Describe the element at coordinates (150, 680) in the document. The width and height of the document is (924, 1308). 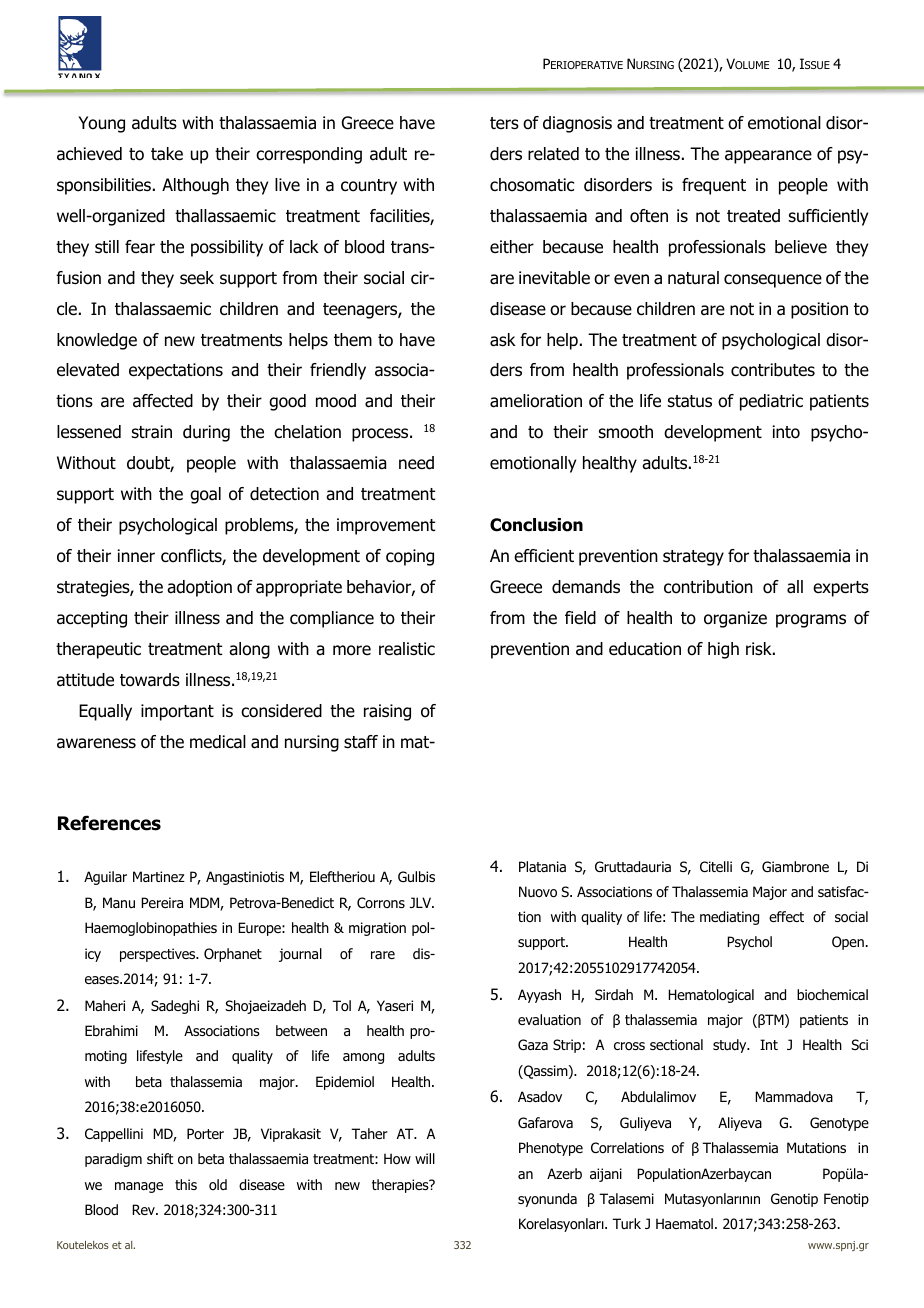
I see `towards` at that location.
